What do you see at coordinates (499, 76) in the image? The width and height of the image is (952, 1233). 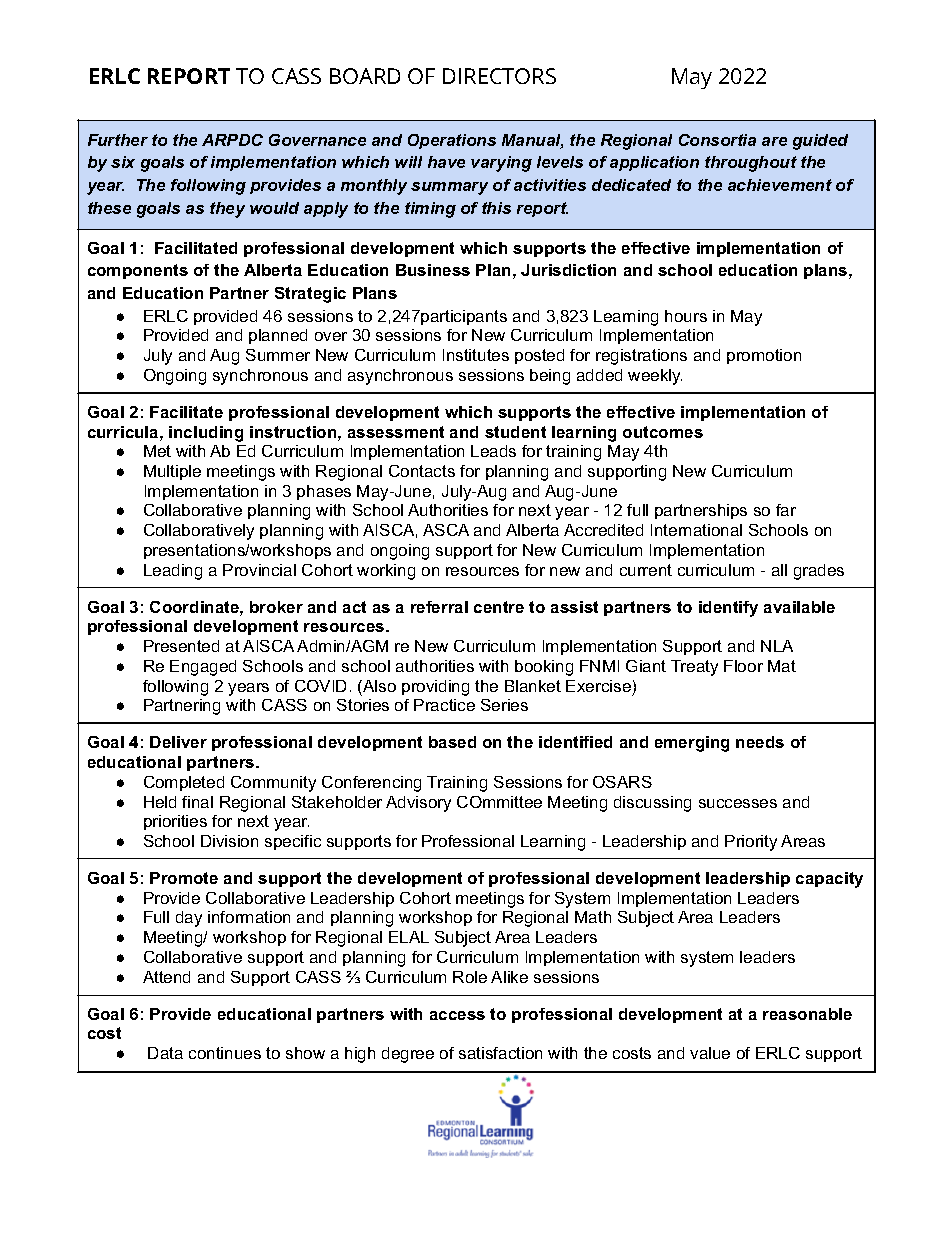 I see `DIRECTORS` at bounding box center [499, 76].
